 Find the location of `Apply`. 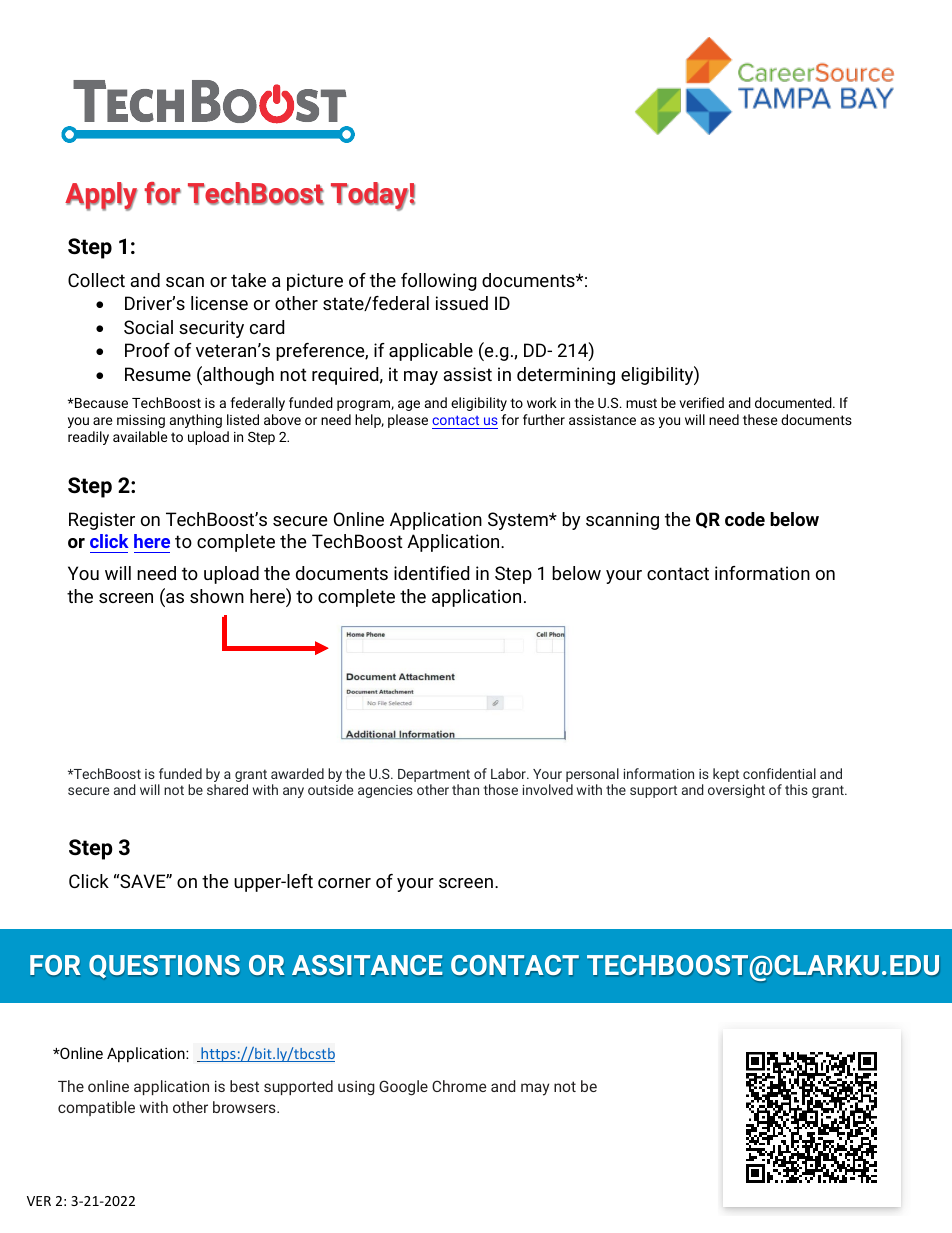

Apply is located at coordinates (101, 196).
